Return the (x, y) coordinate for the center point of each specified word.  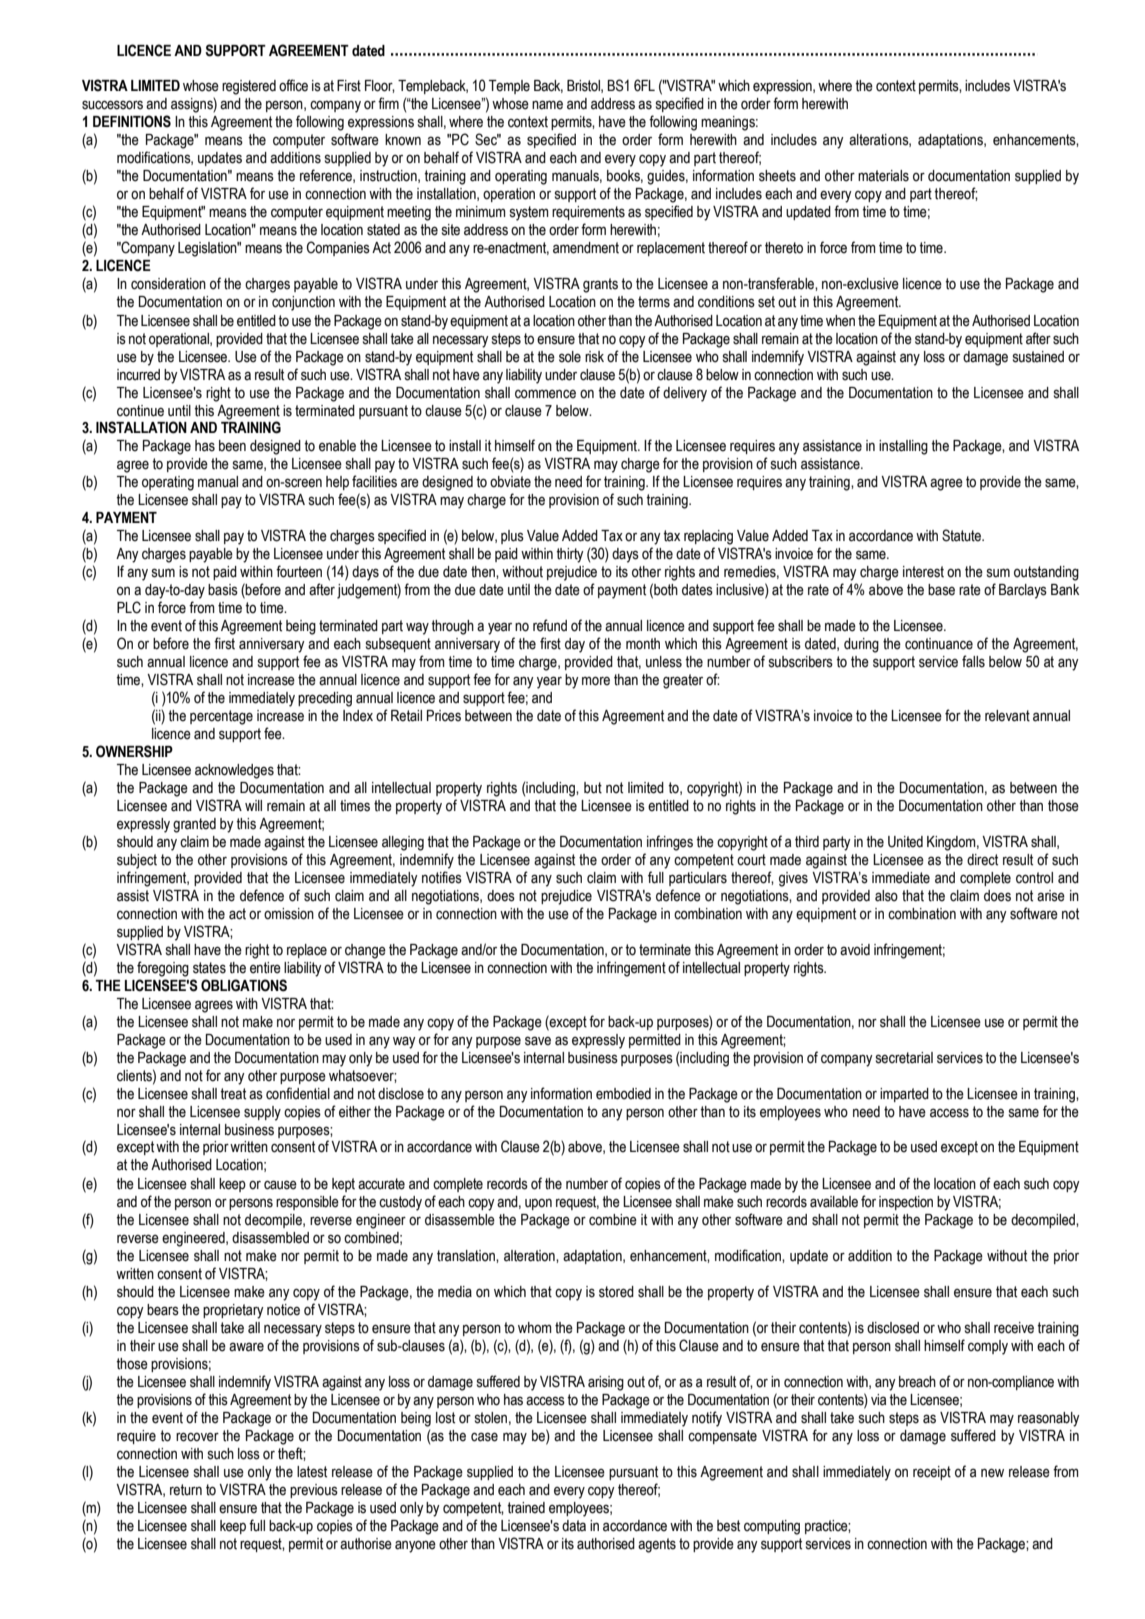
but (593, 788)
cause (280, 1185)
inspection (906, 1203)
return (186, 1490)
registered (249, 87)
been (232, 446)
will (253, 805)
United (905, 842)
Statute (962, 535)
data (574, 1526)
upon (538, 1204)
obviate (510, 482)
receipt (932, 1473)
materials (883, 176)
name (547, 105)
